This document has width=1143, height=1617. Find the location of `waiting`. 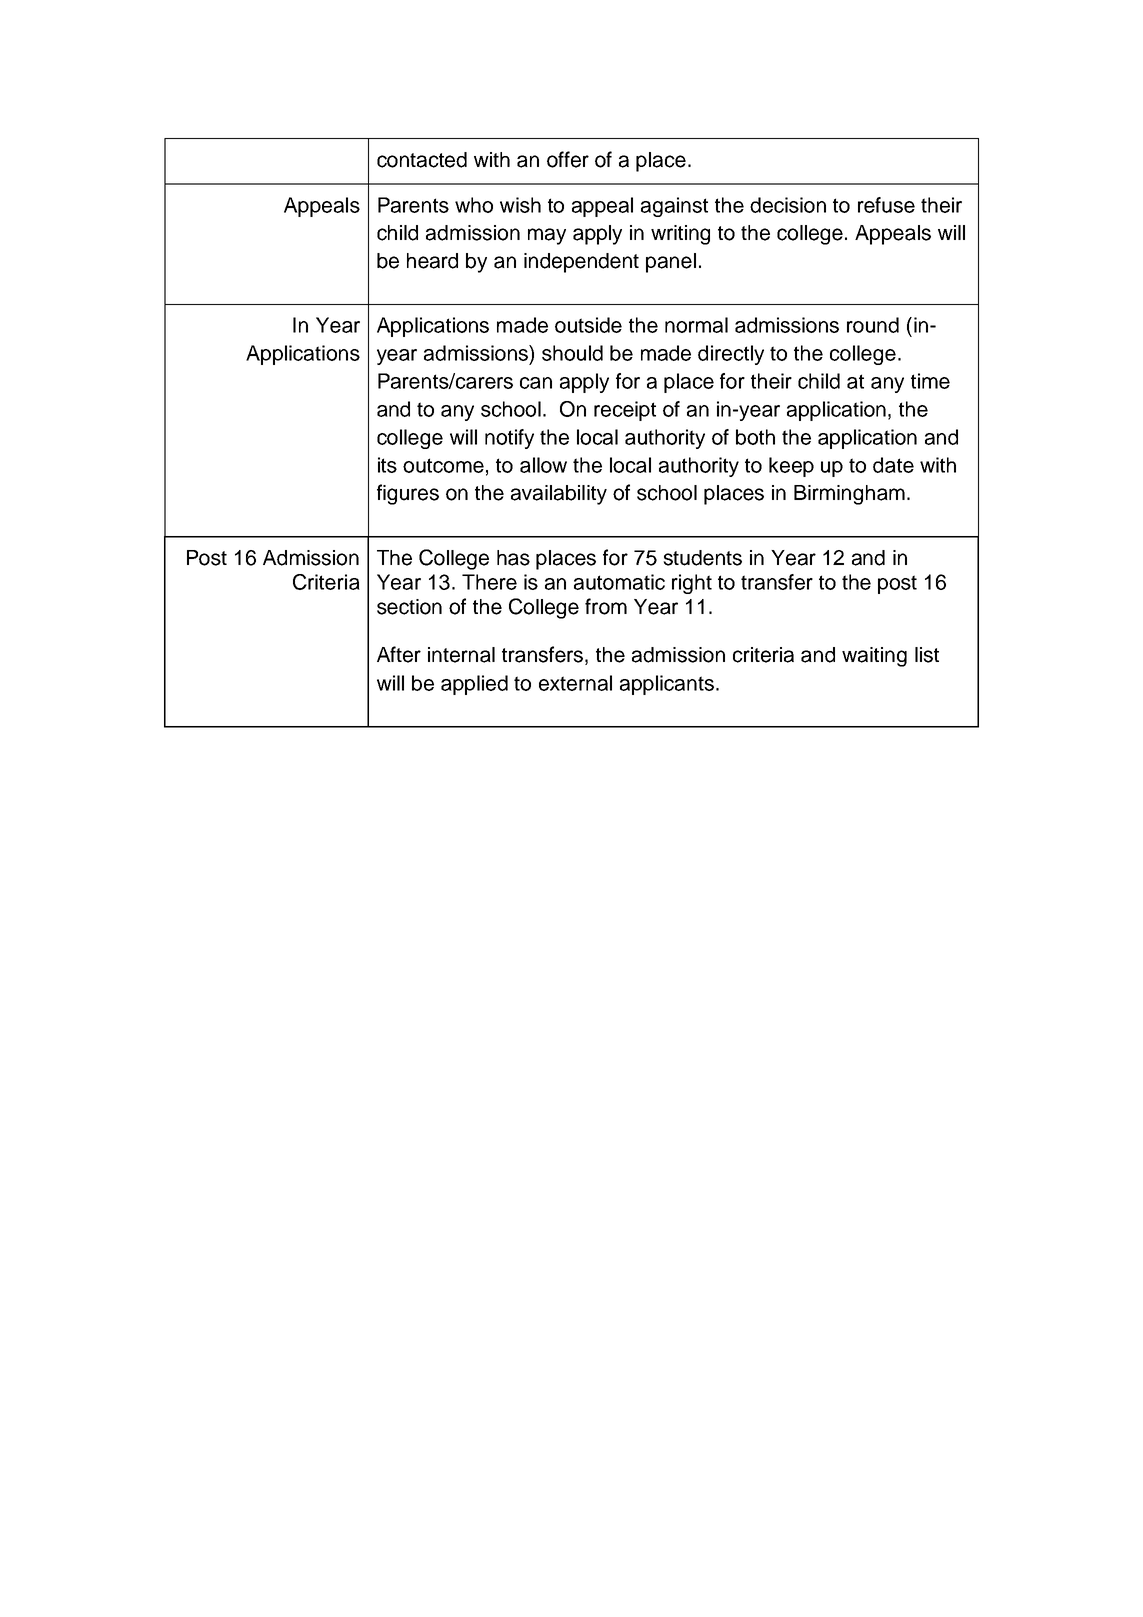

waiting is located at coordinates (874, 657).
